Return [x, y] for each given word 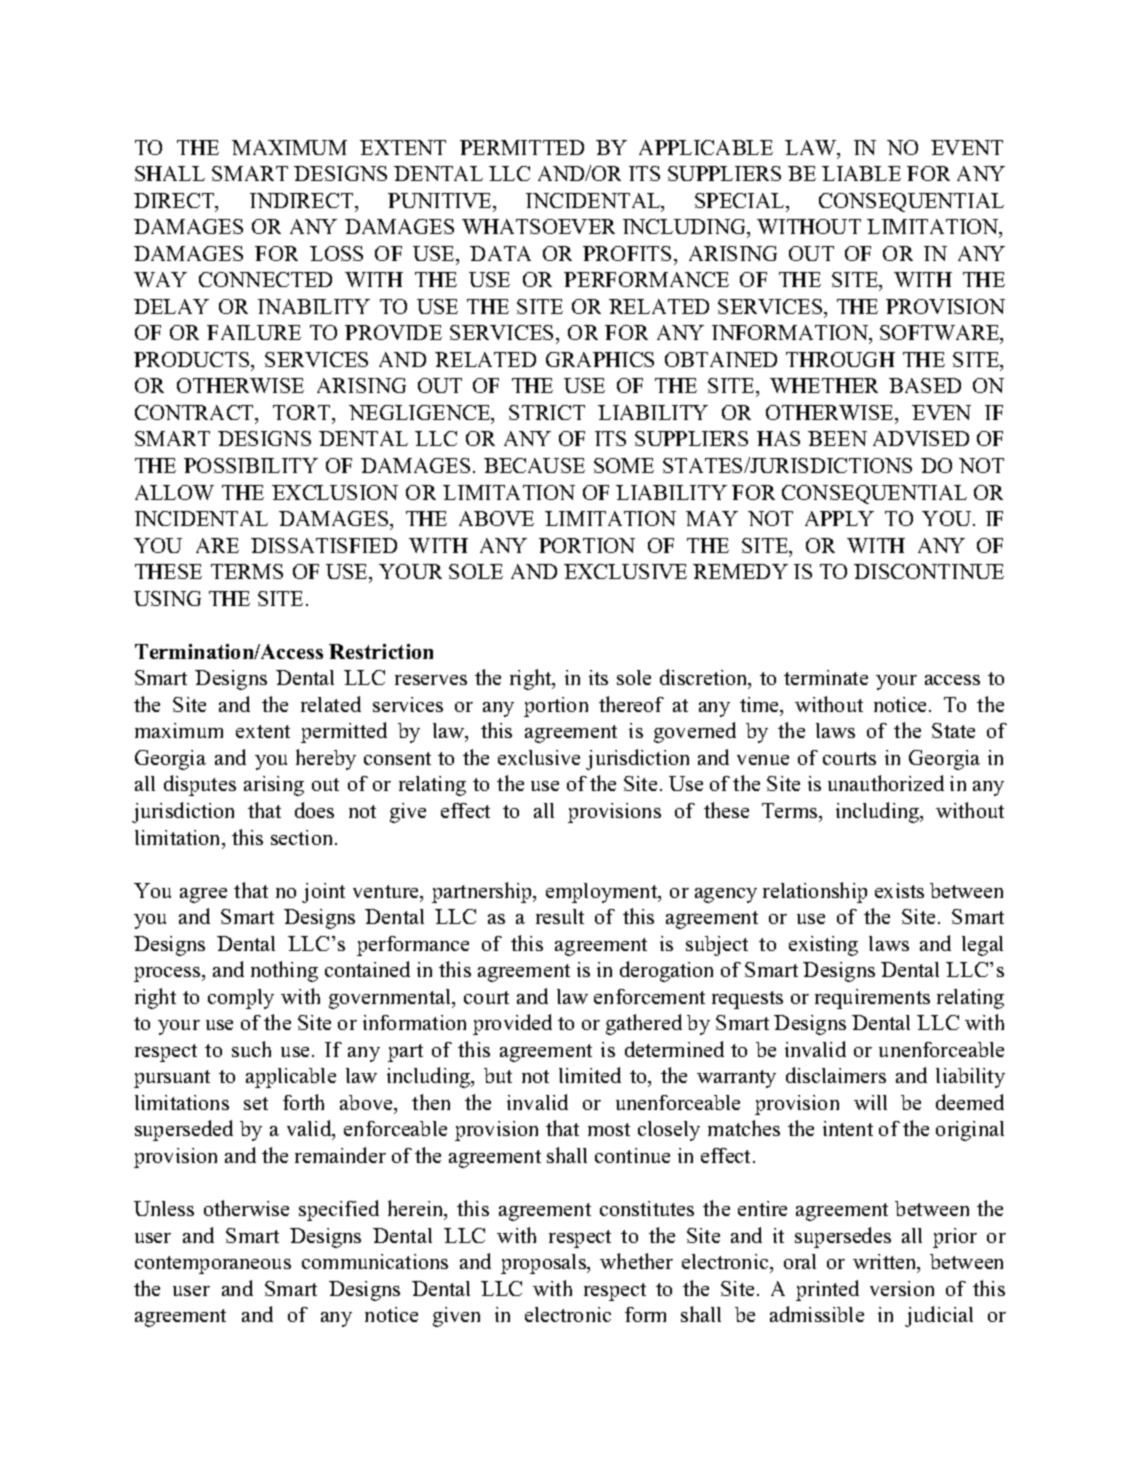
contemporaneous [213, 1265]
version [902, 1288]
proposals [544, 1264]
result [560, 916]
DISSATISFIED [324, 545]
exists [899, 890]
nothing [284, 971]
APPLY [839, 518]
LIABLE [861, 173]
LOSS [336, 253]
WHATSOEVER [538, 226]
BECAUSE [534, 465]
